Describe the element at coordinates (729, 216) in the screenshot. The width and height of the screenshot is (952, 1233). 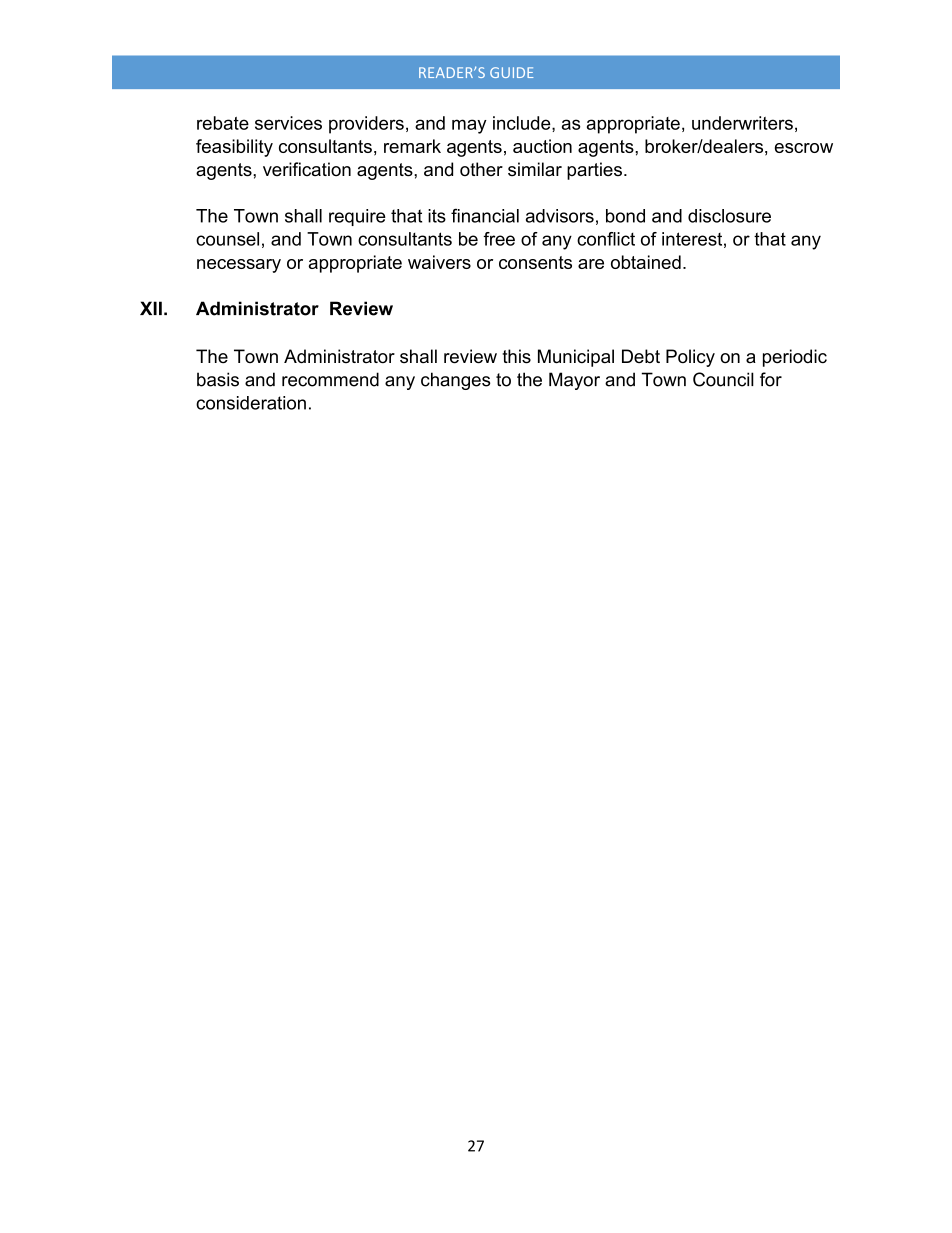
I see `disclosure` at that location.
